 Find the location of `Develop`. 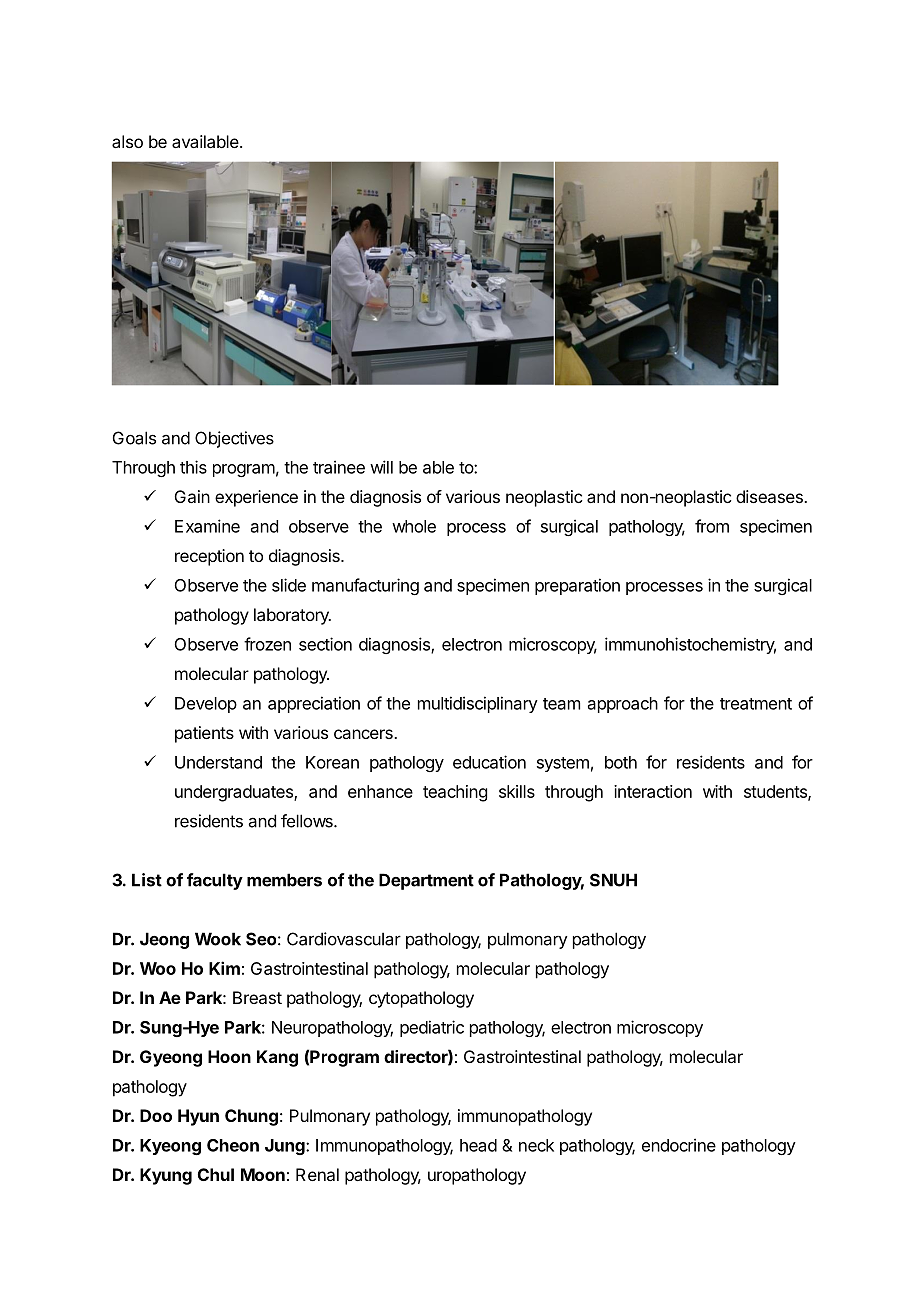

Develop is located at coordinates (206, 705).
